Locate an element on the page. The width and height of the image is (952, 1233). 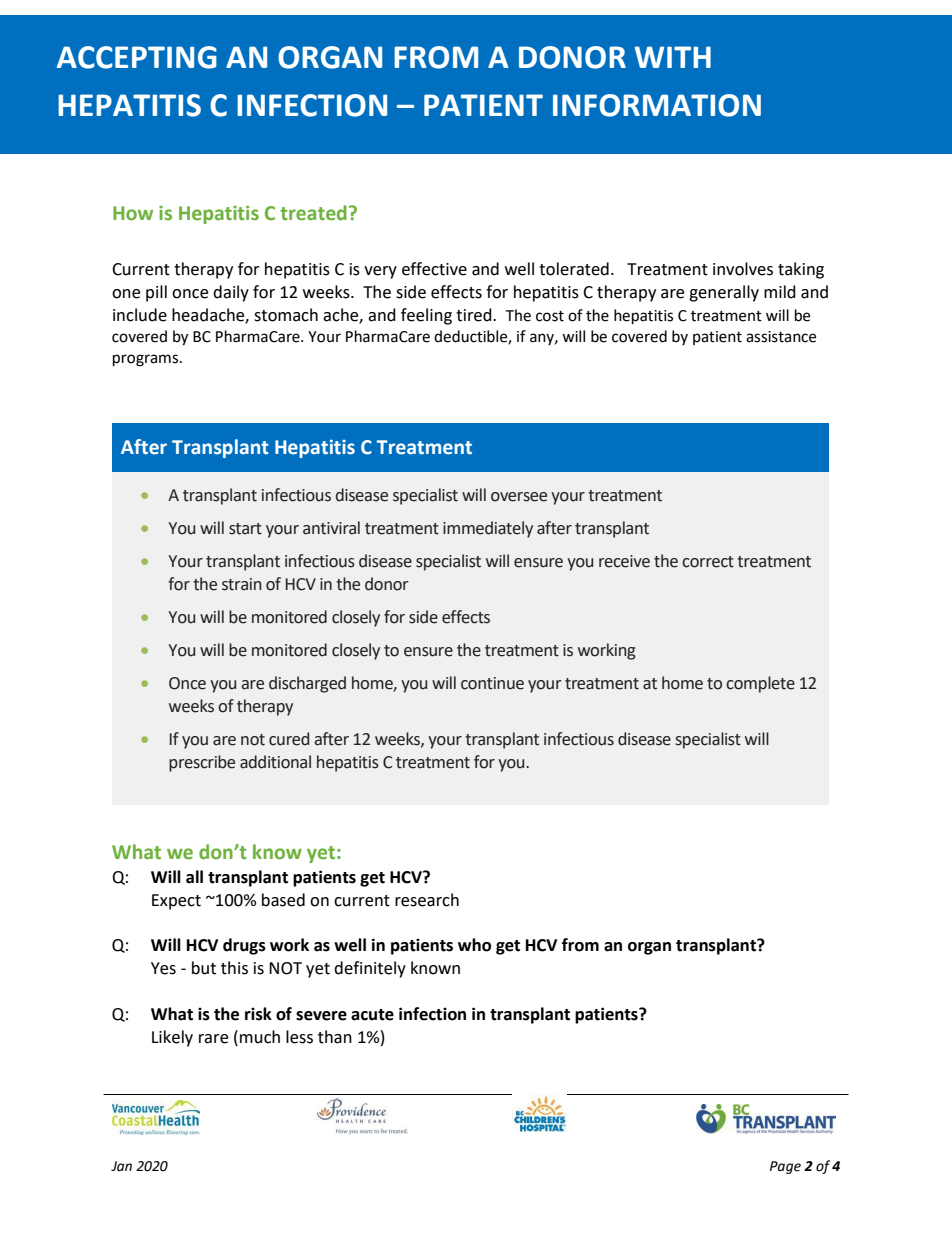
continue is located at coordinates (492, 683).
